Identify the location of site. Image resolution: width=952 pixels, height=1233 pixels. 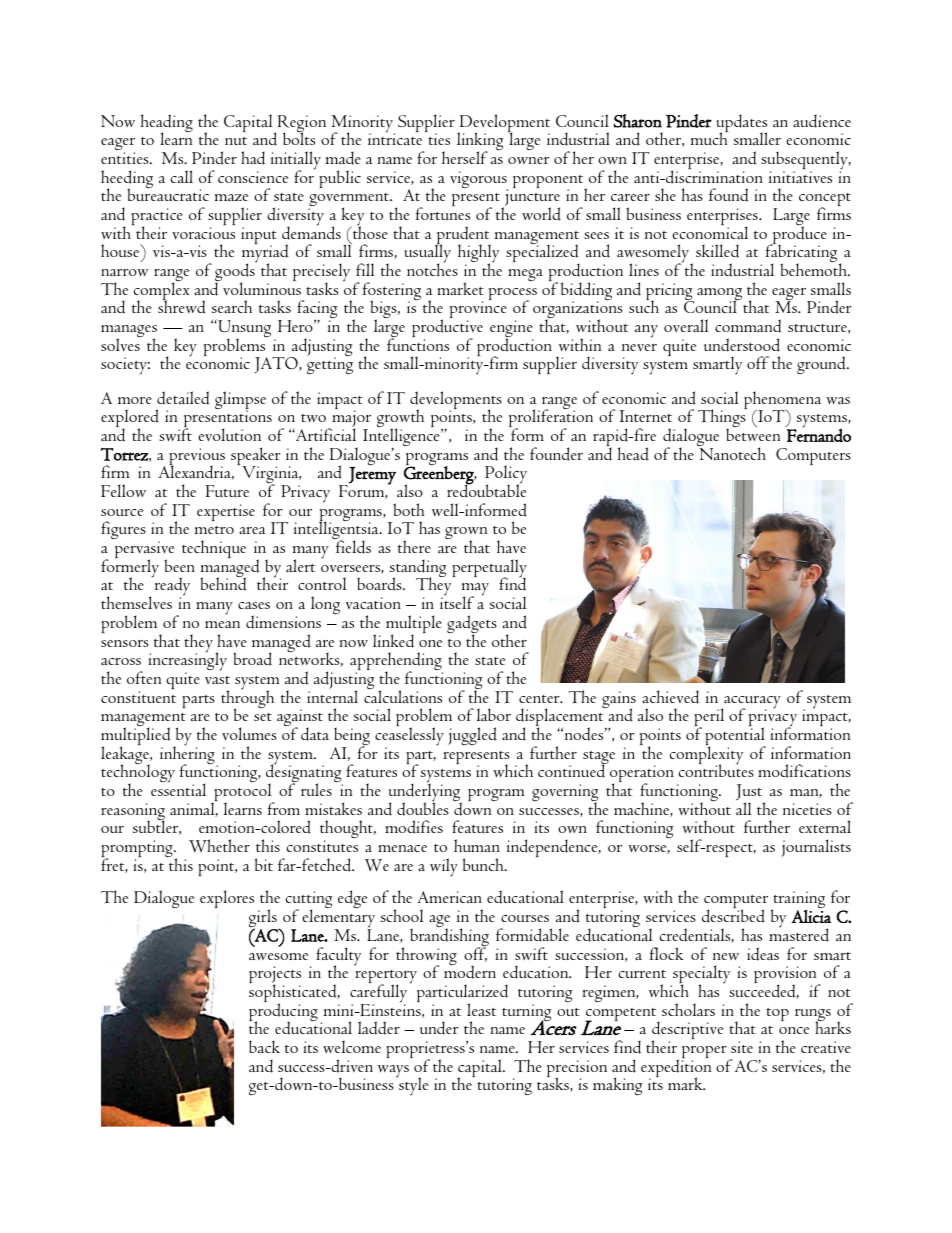
(742, 1047).
